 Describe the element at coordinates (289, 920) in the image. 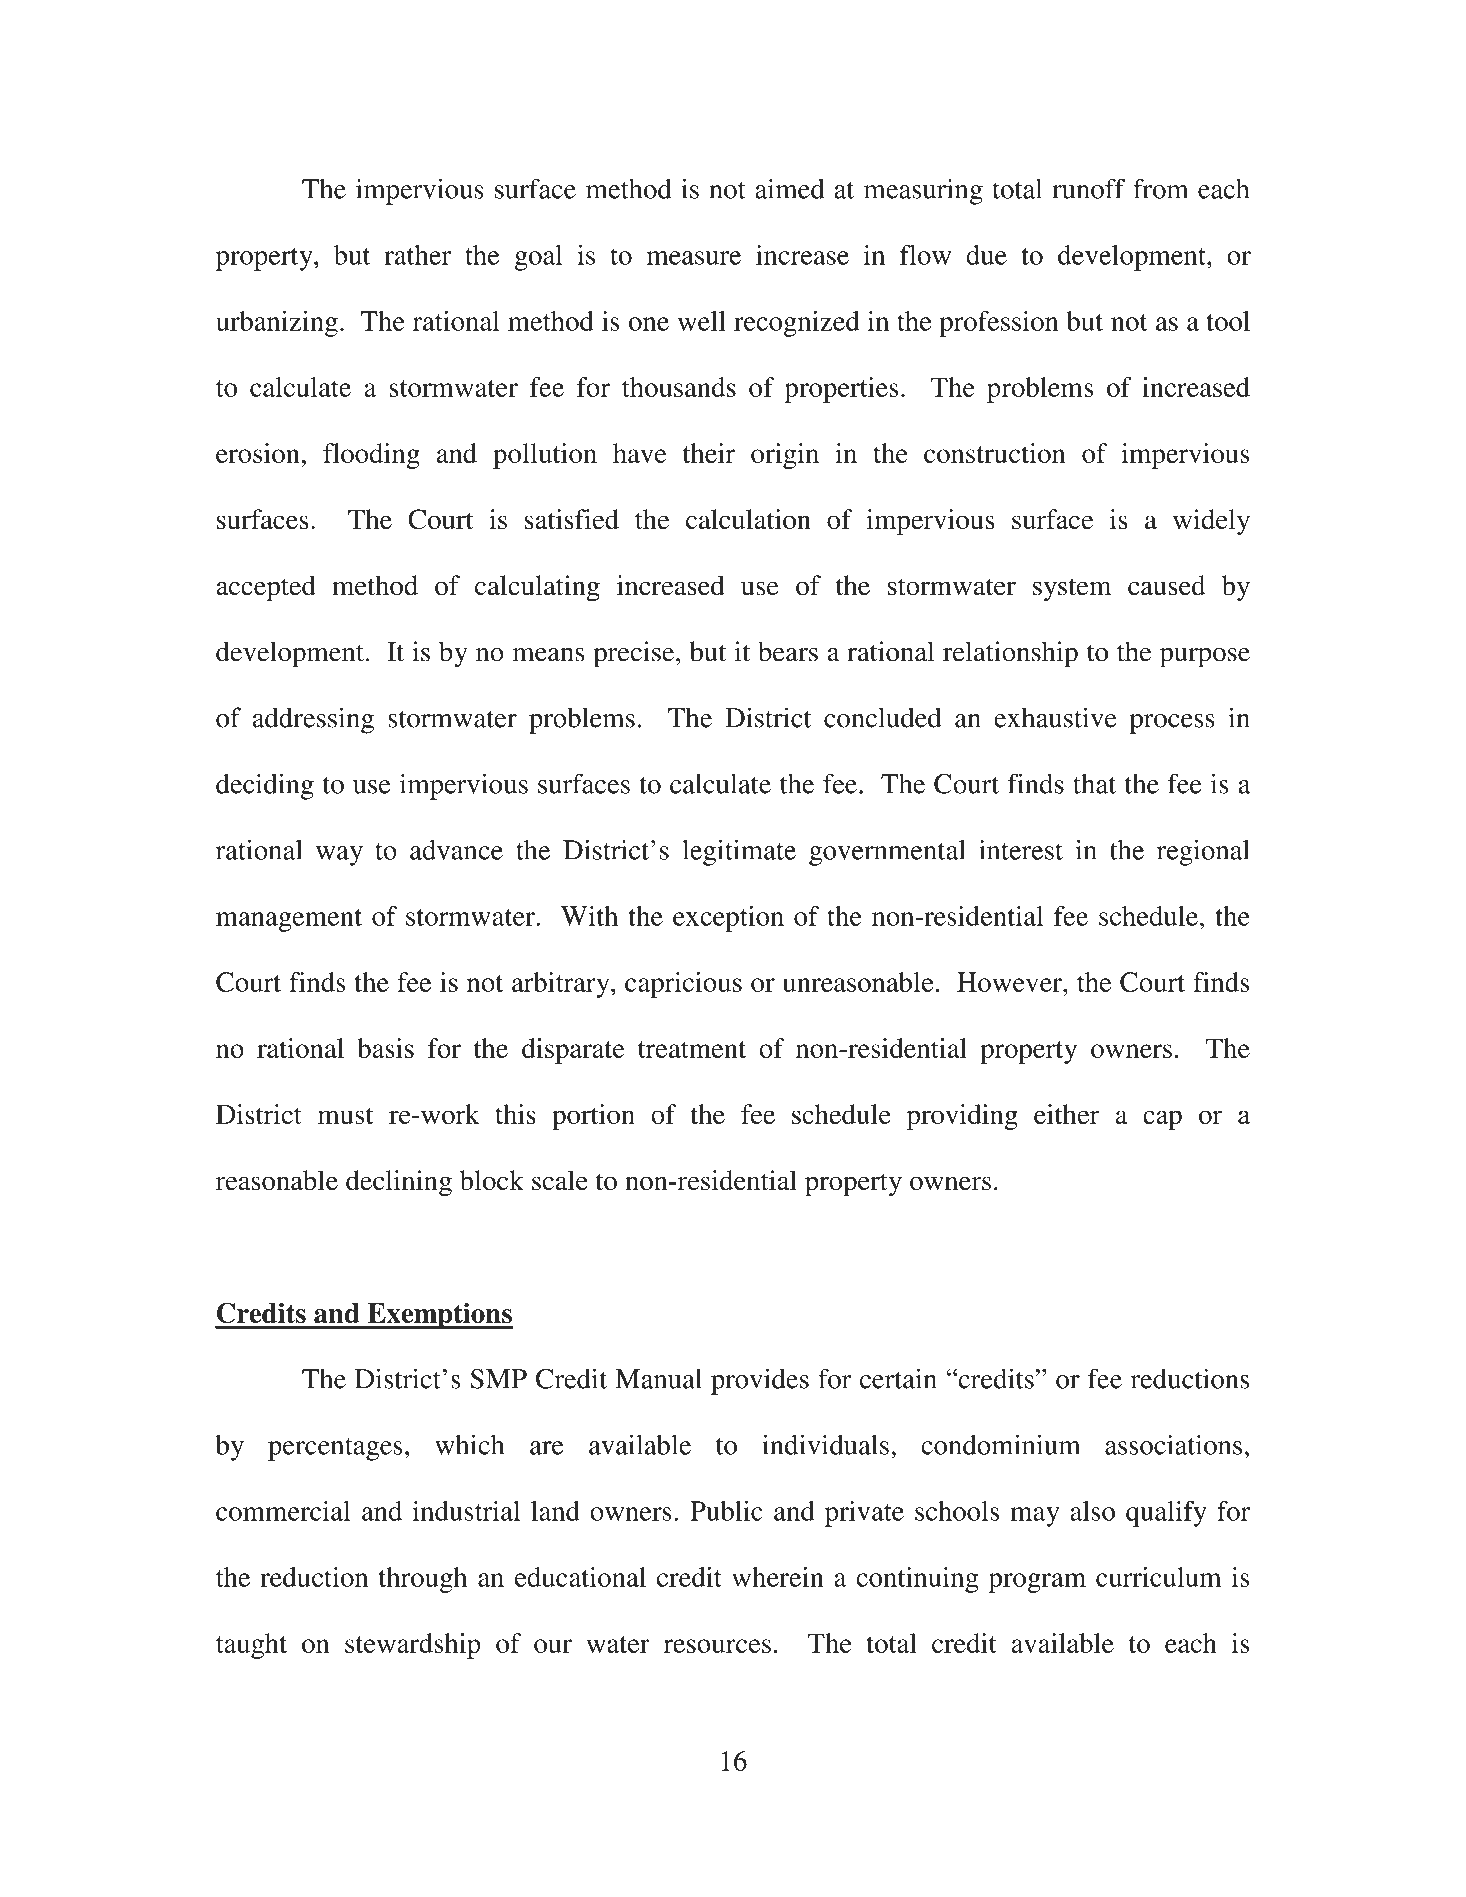

I see `management` at that location.
